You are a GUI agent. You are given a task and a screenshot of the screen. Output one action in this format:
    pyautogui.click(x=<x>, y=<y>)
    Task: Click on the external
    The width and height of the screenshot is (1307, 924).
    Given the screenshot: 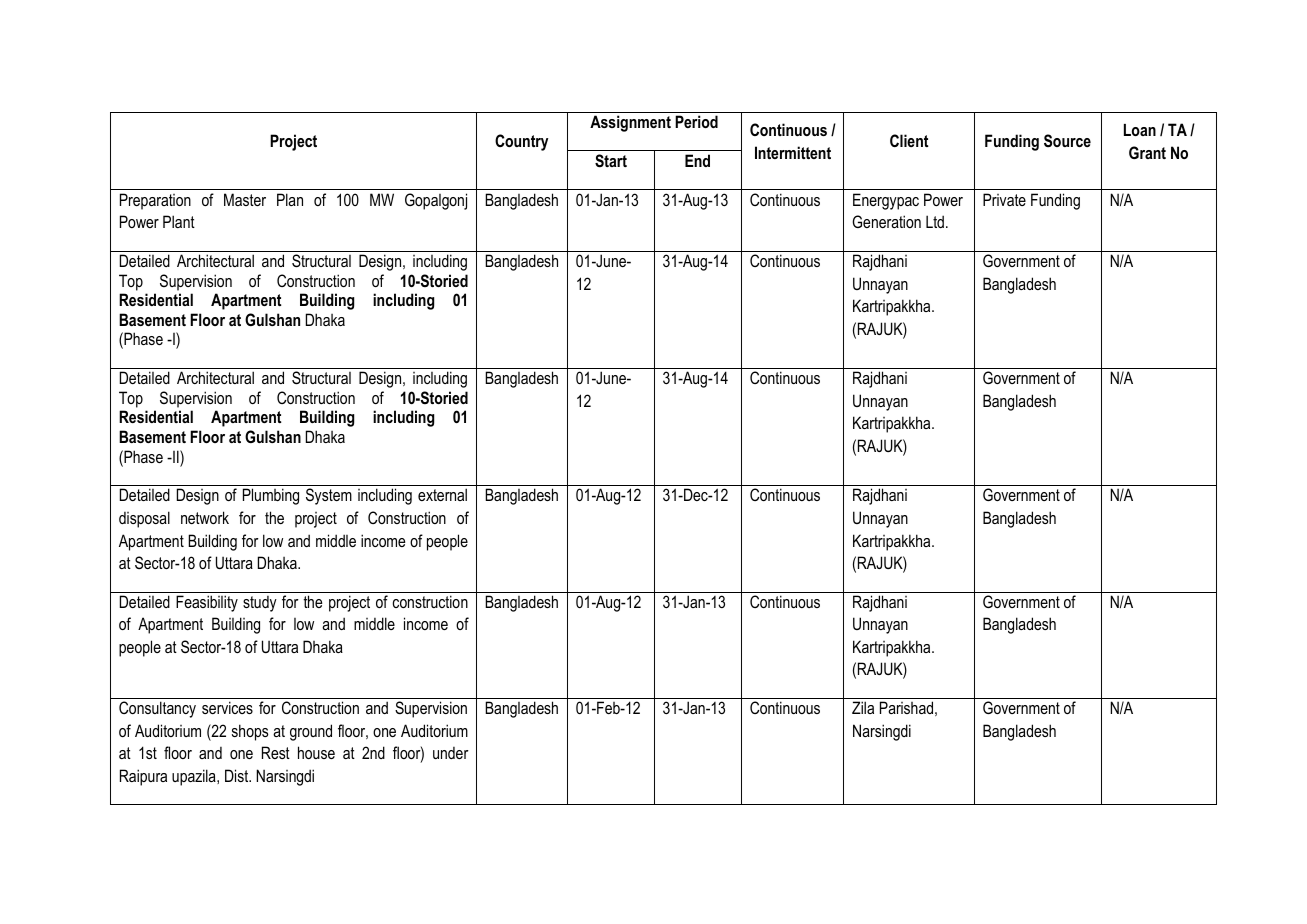 What is the action you would take?
    pyautogui.click(x=442, y=494)
